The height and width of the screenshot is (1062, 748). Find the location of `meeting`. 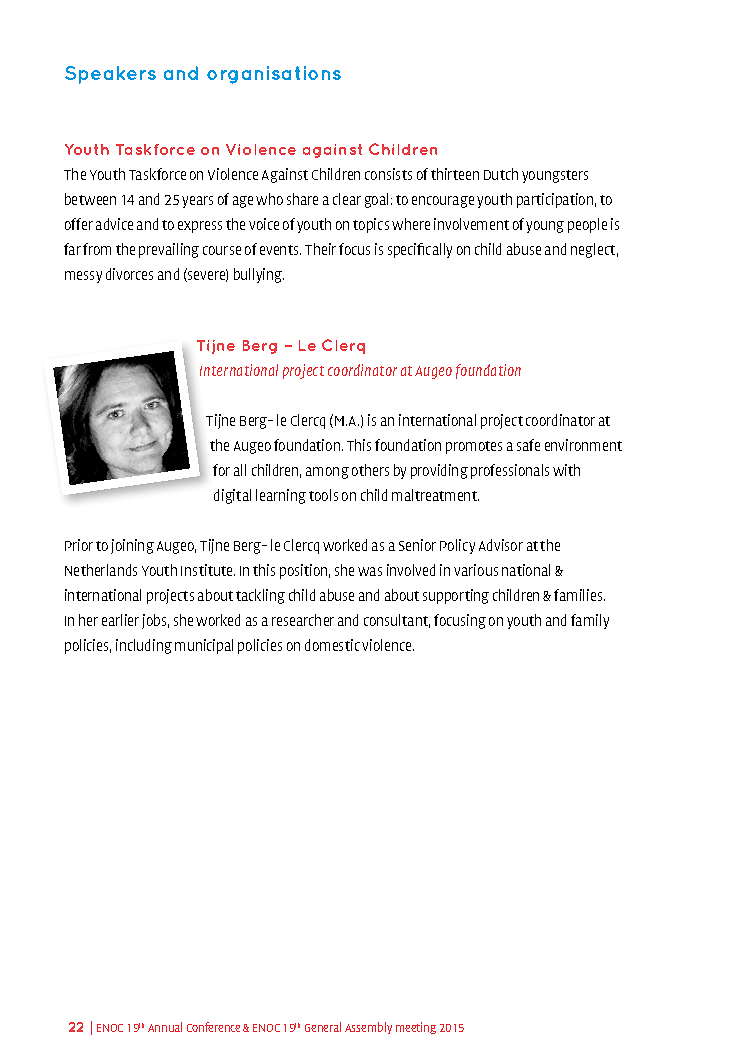

meeting is located at coordinates (416, 1028).
